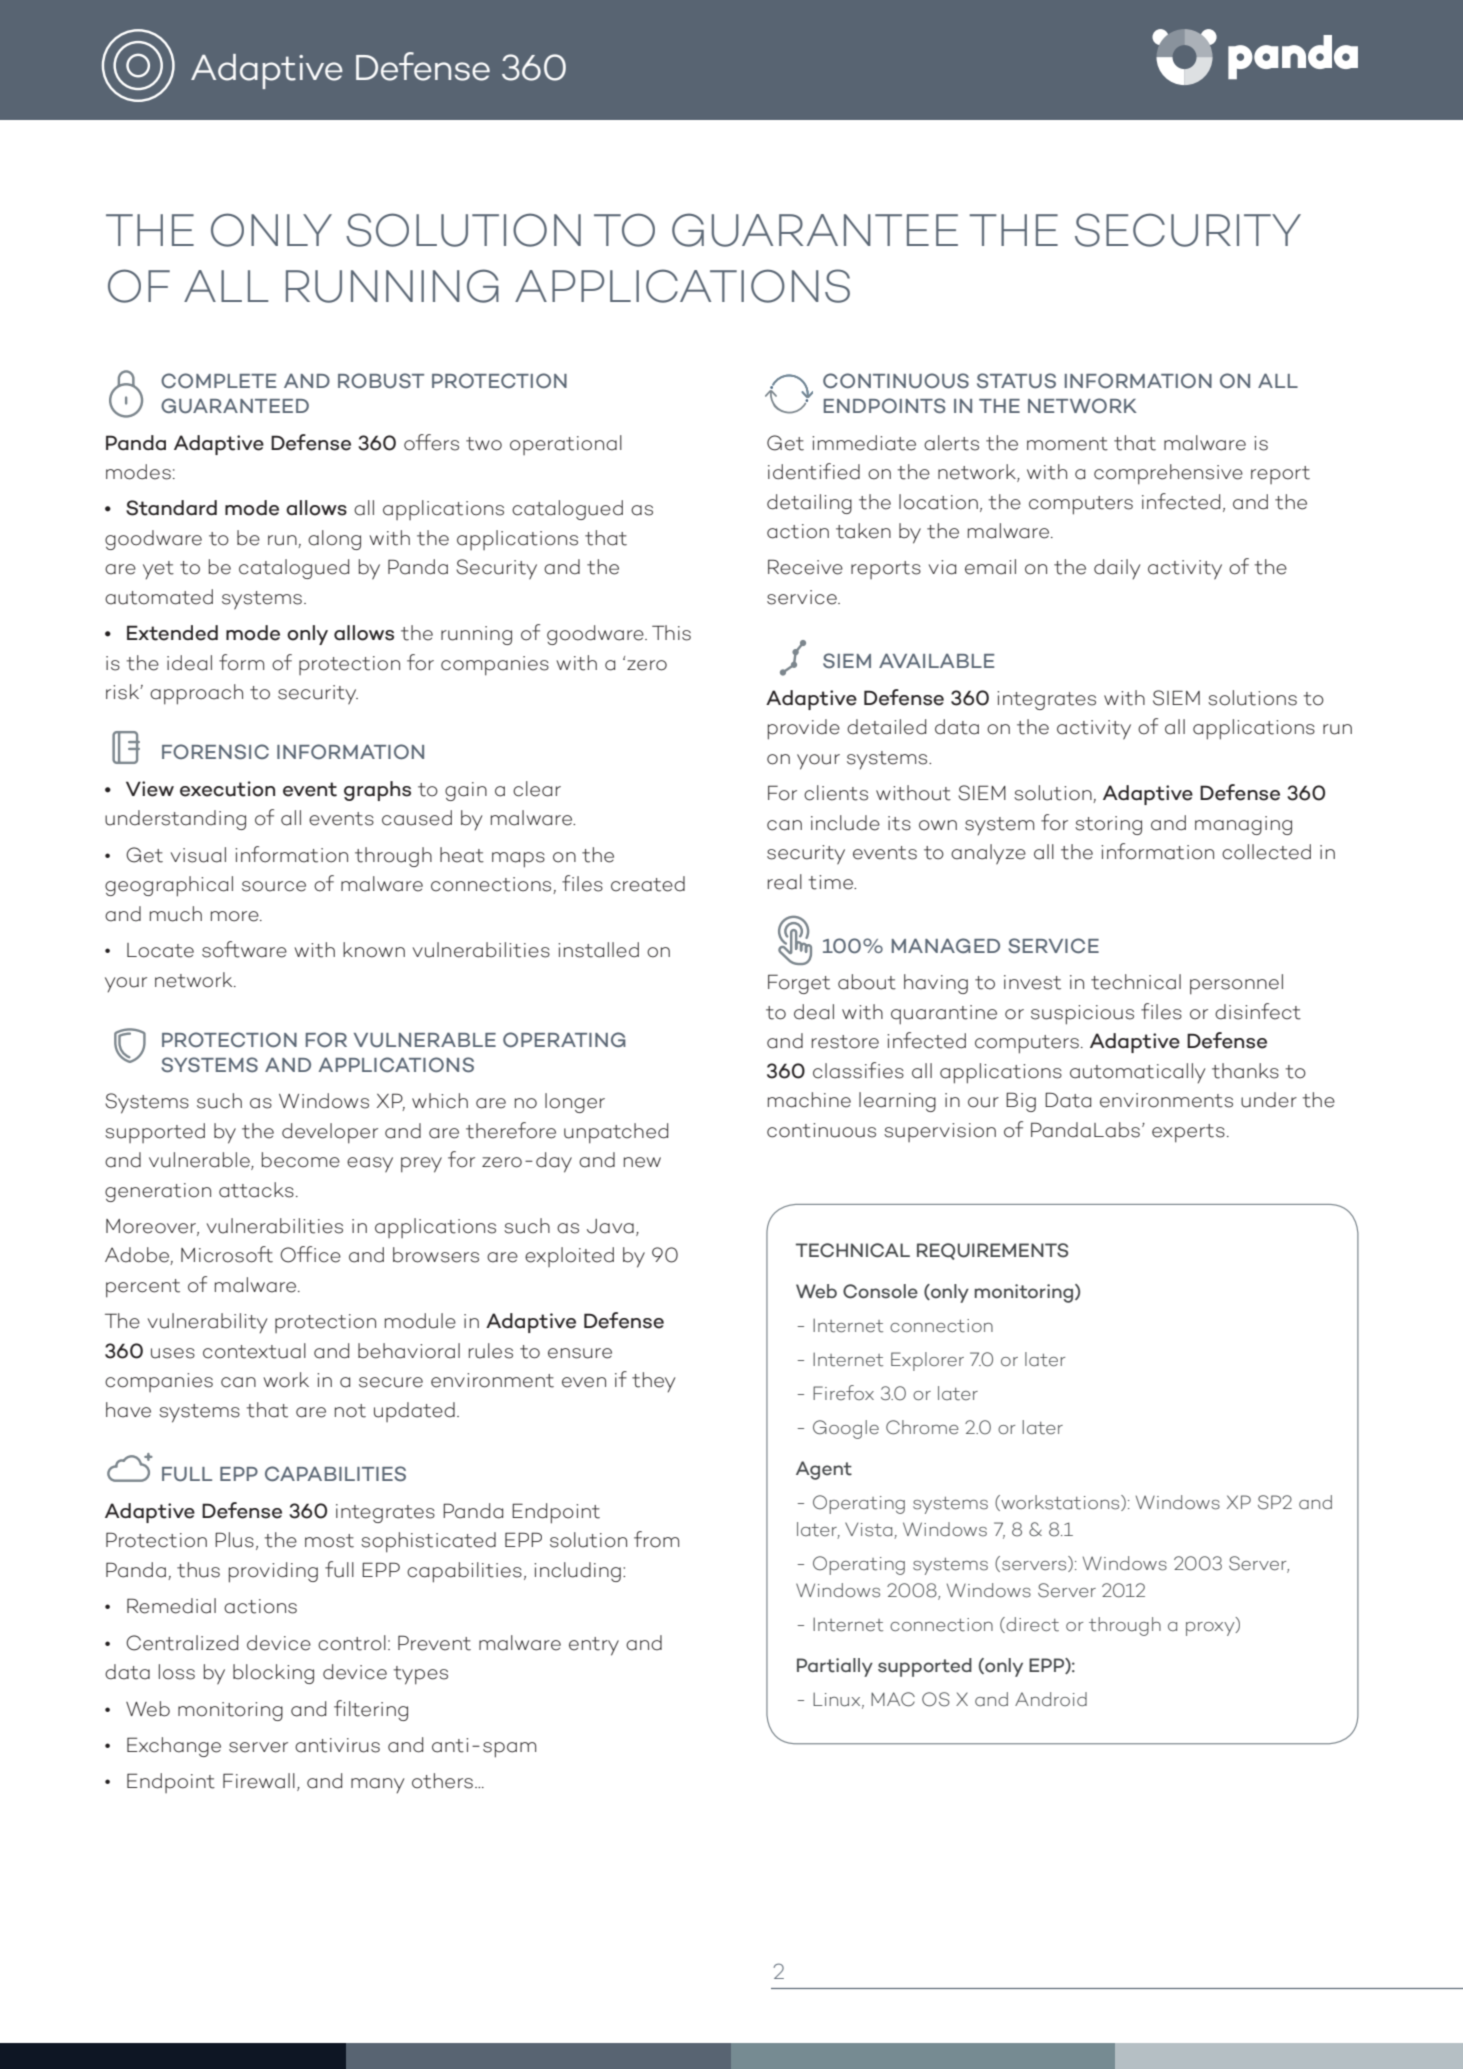  I want to click on machine, so click(809, 1100).
